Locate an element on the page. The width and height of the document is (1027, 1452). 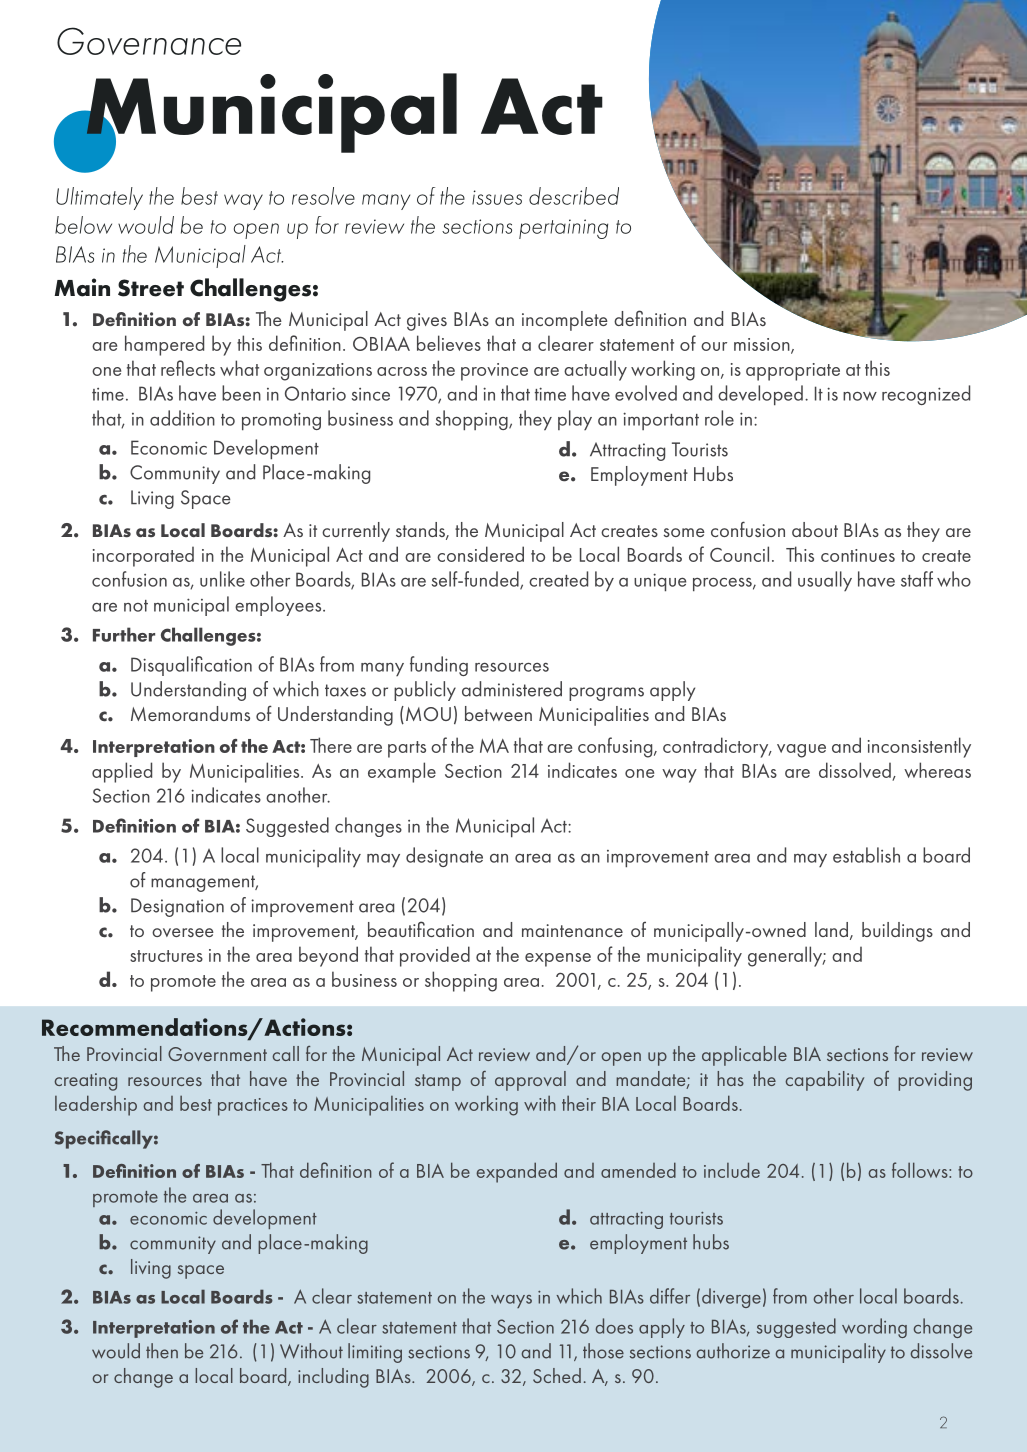
between is located at coordinates (498, 713).
